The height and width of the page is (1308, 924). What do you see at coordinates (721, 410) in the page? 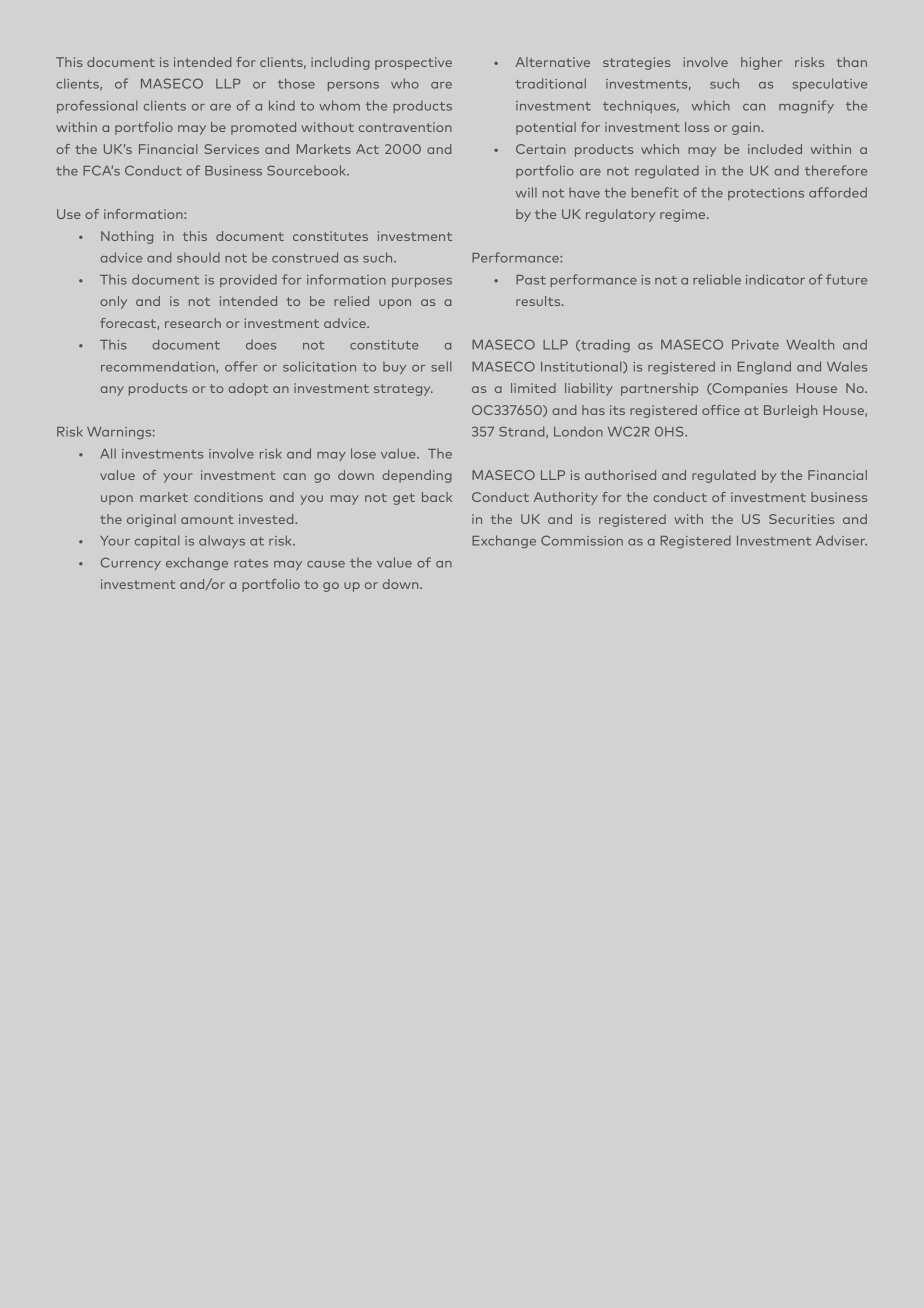
I see `office` at bounding box center [721, 410].
